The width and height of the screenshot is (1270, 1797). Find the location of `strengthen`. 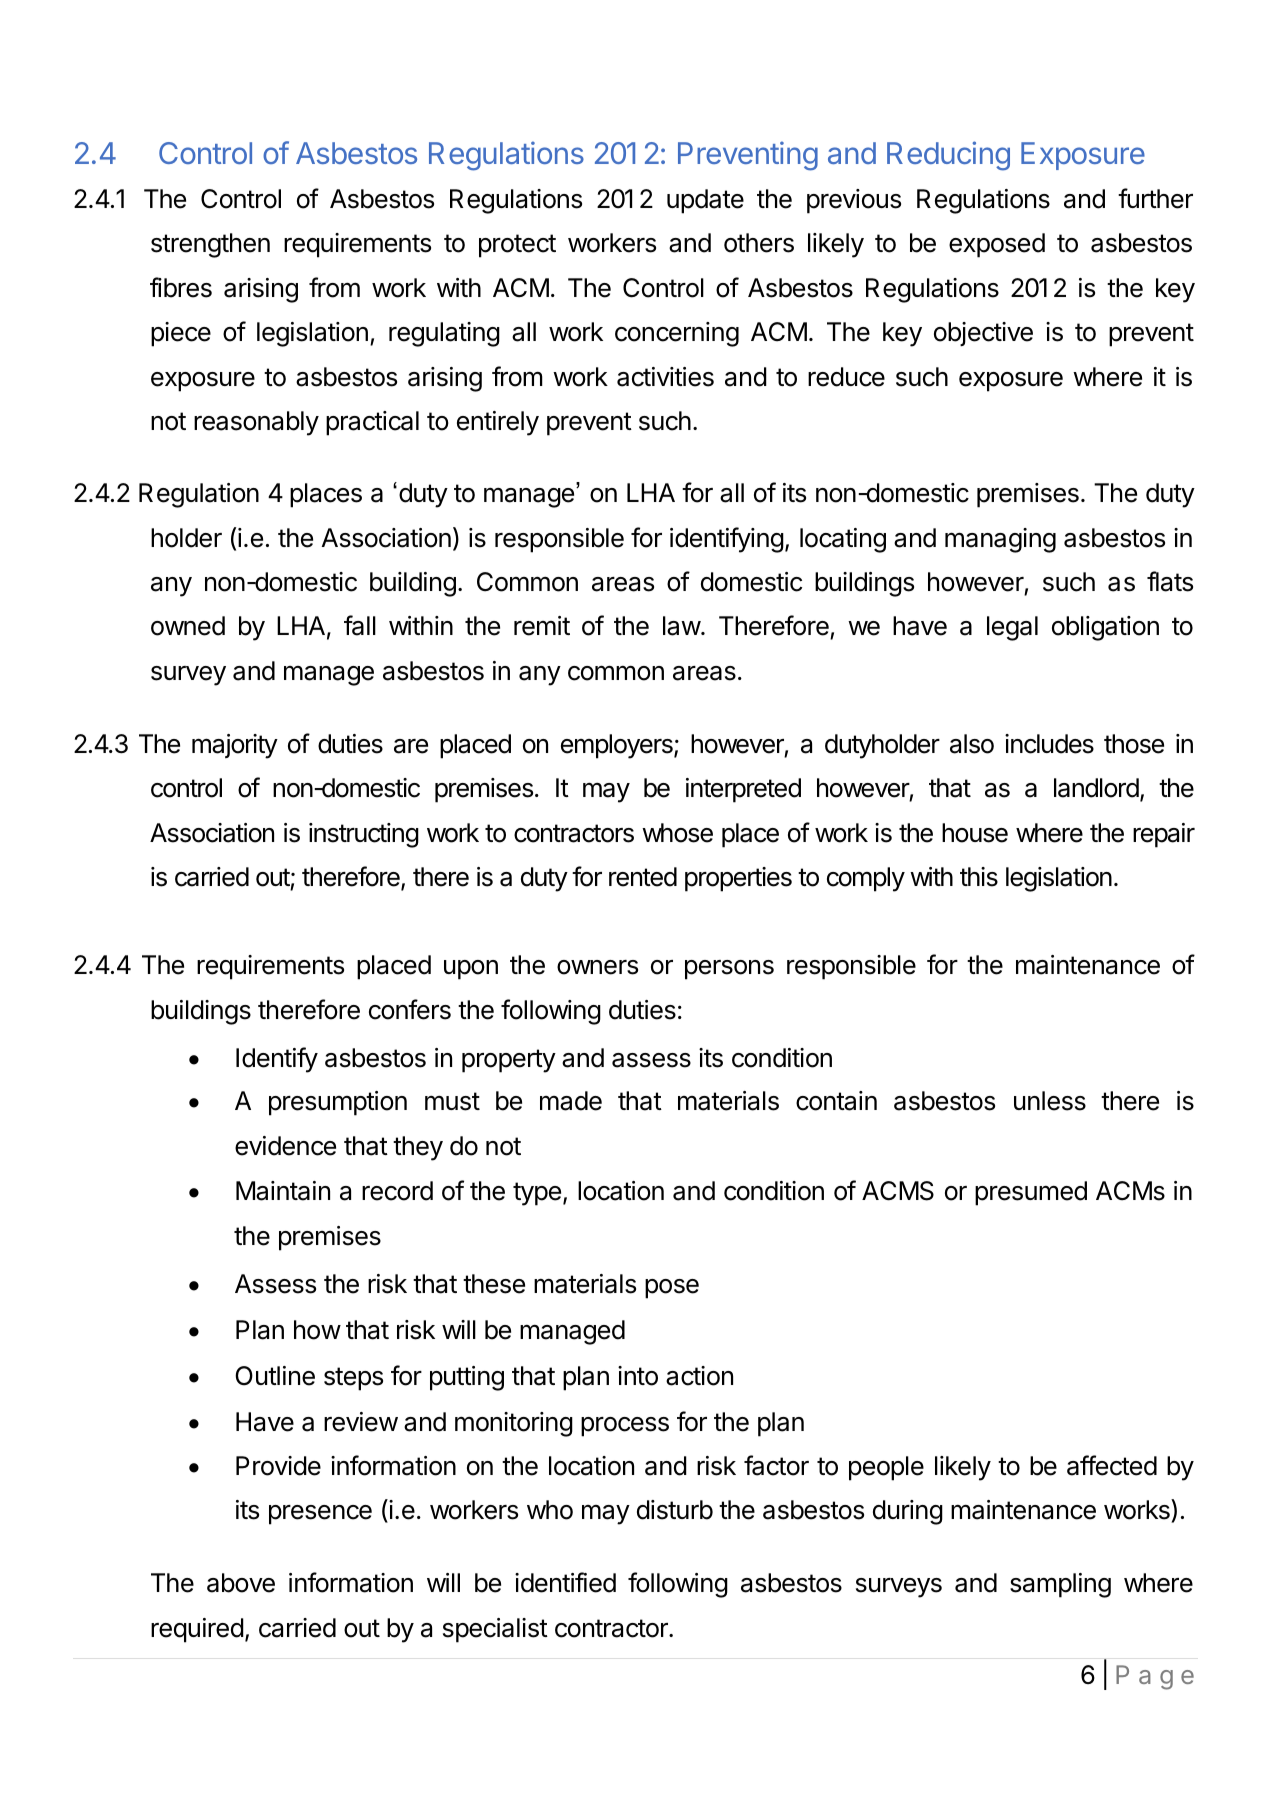

strengthen is located at coordinates (210, 245).
